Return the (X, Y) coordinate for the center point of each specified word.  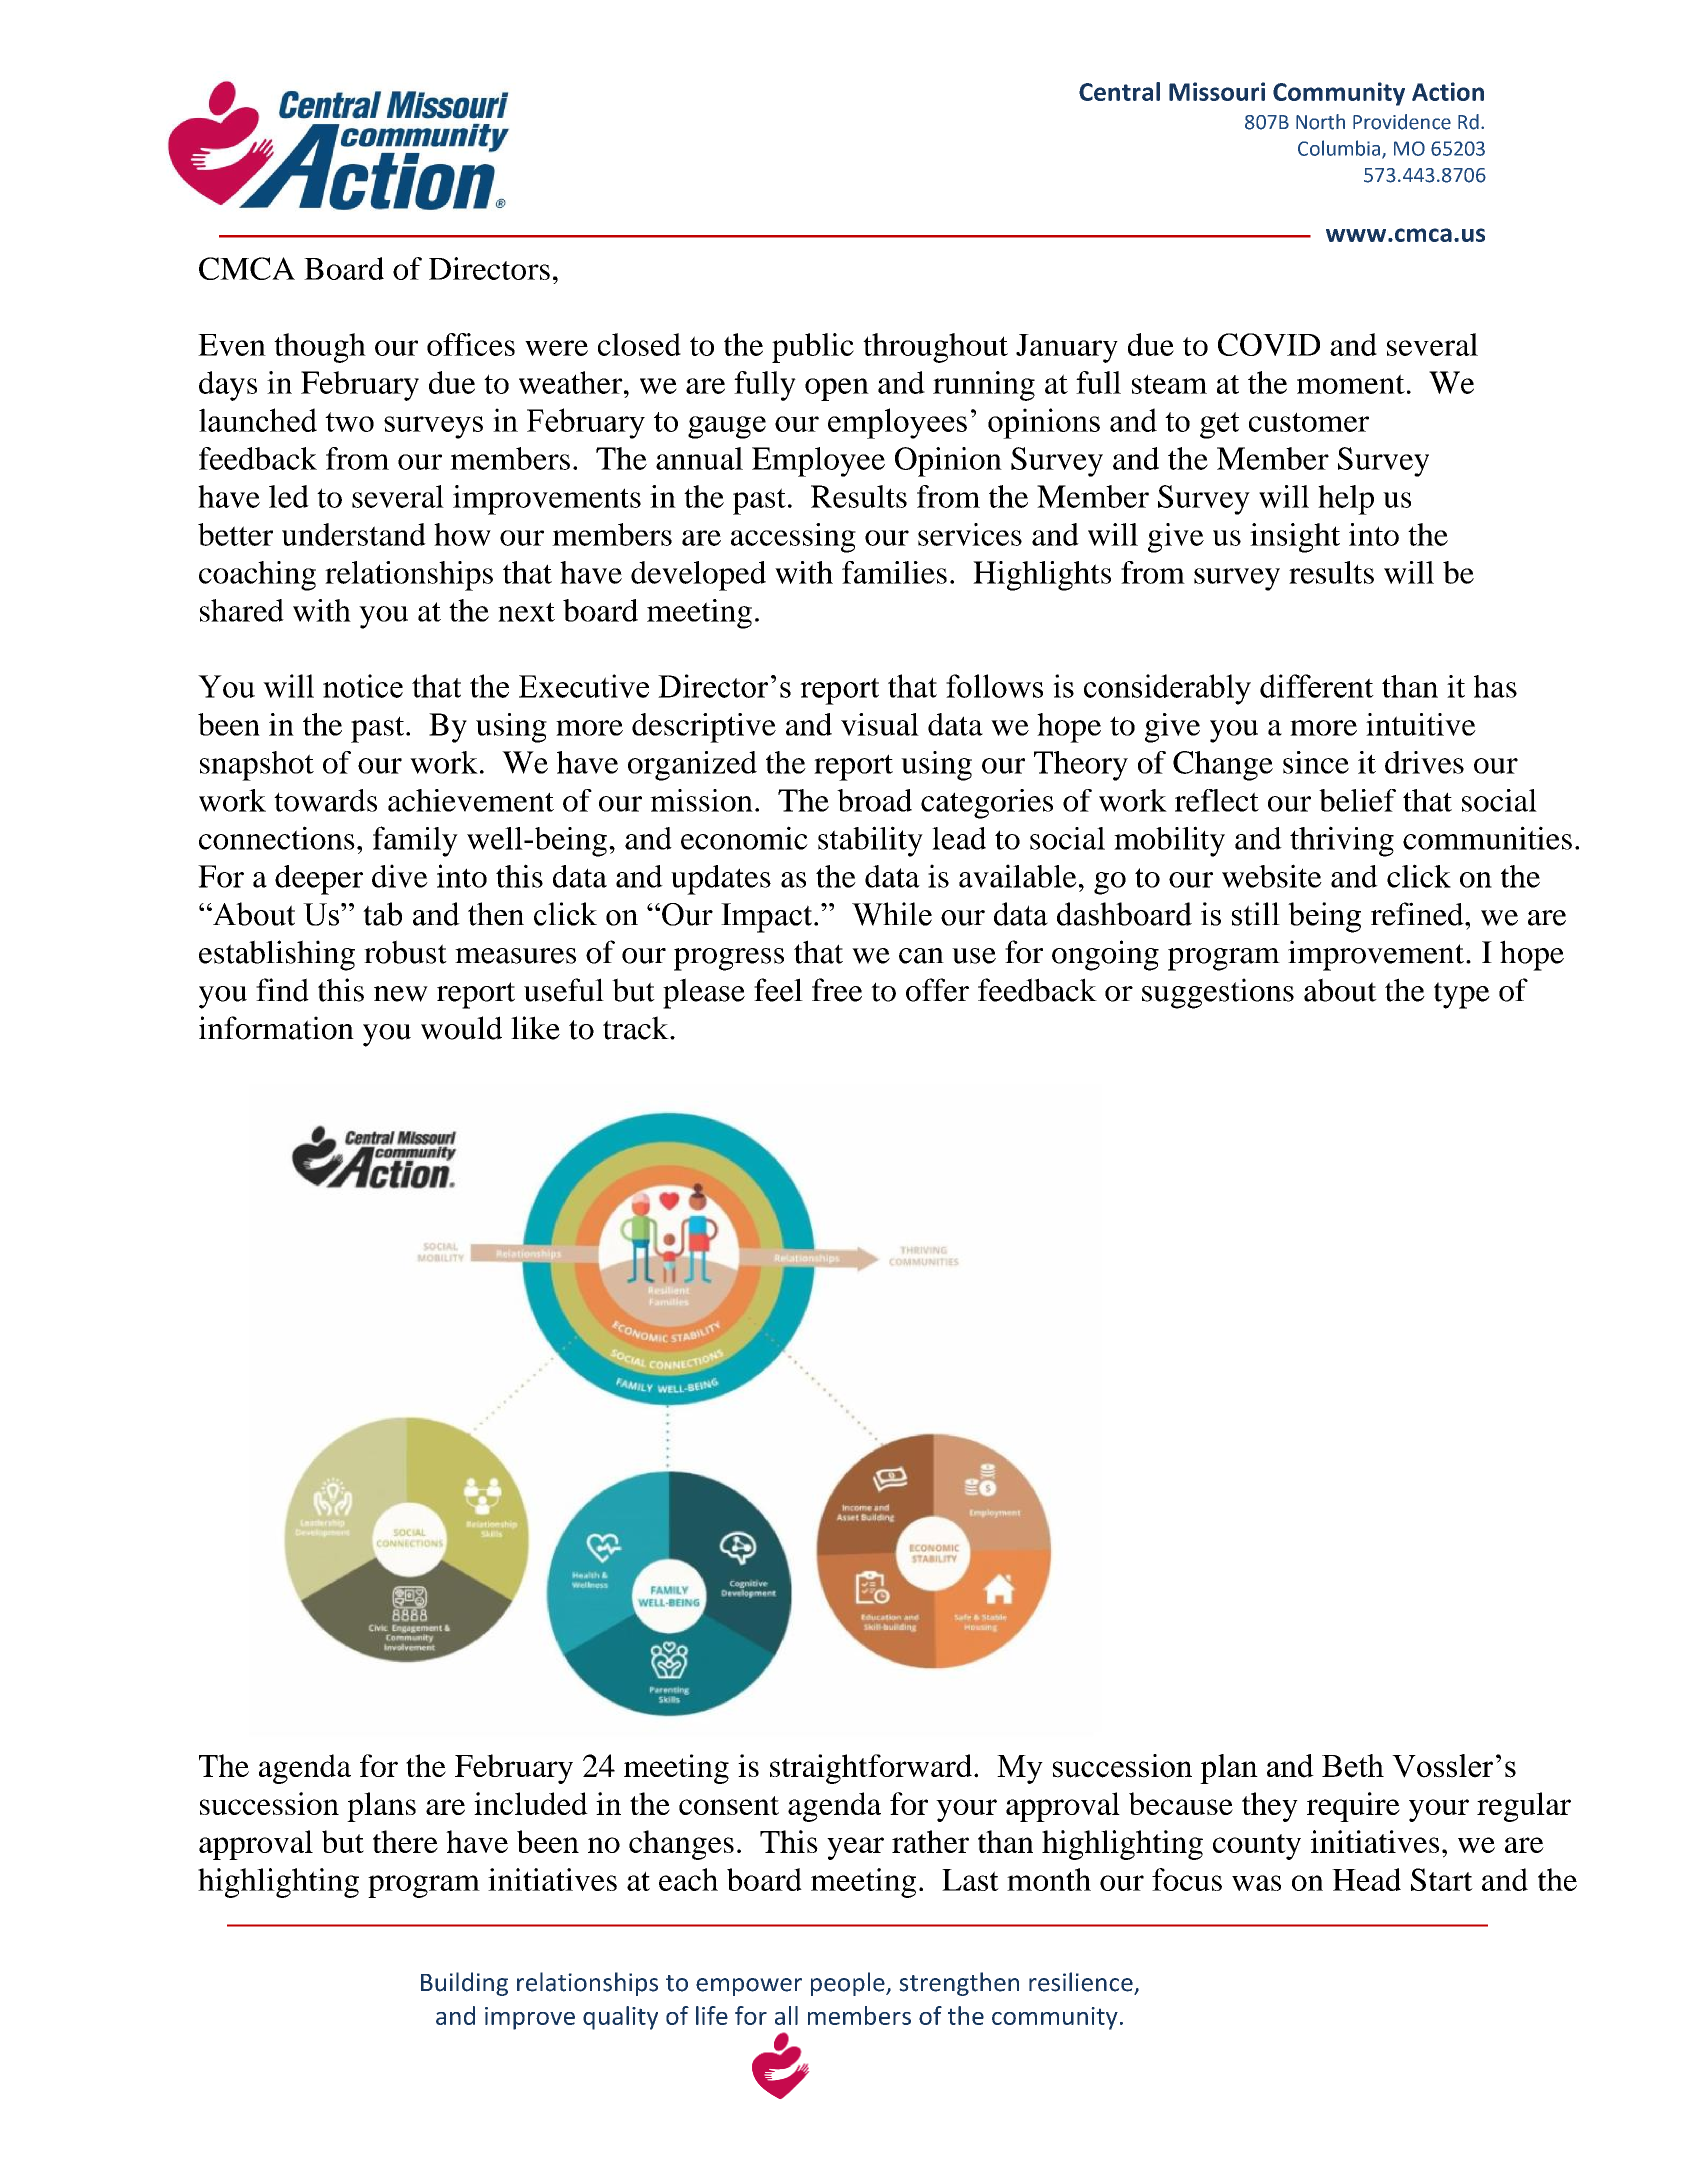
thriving (1342, 841)
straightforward (871, 1769)
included (531, 1803)
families (894, 572)
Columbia (1340, 149)
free (837, 990)
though (320, 348)
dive (400, 876)
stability (870, 841)
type (1462, 995)
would (461, 1028)
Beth (1353, 1766)
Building (464, 1984)
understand (354, 534)
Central (1119, 91)
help (1346, 500)
